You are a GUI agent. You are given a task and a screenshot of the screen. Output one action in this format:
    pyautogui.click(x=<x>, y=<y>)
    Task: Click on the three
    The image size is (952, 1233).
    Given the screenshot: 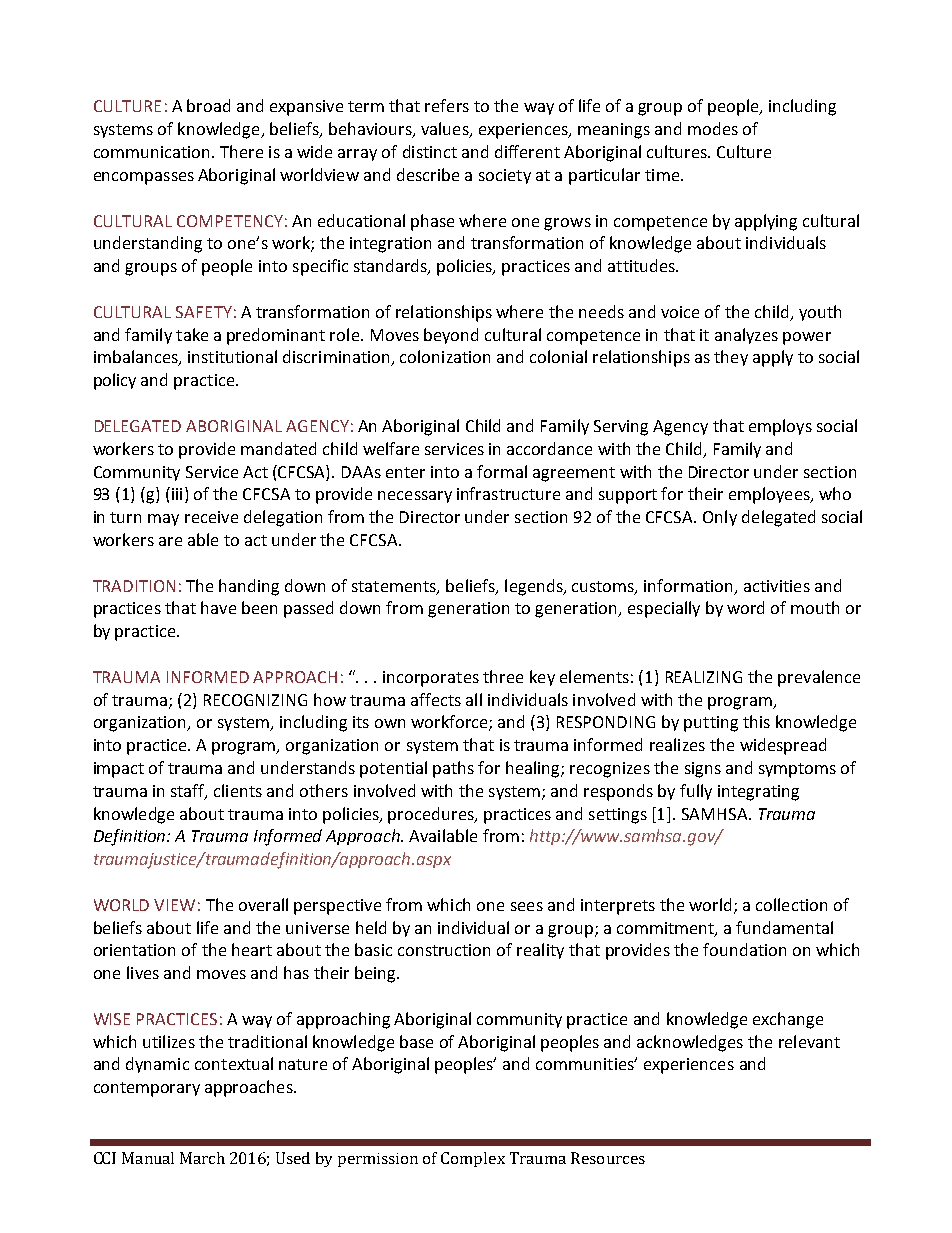 What is the action you would take?
    pyautogui.click(x=503, y=676)
